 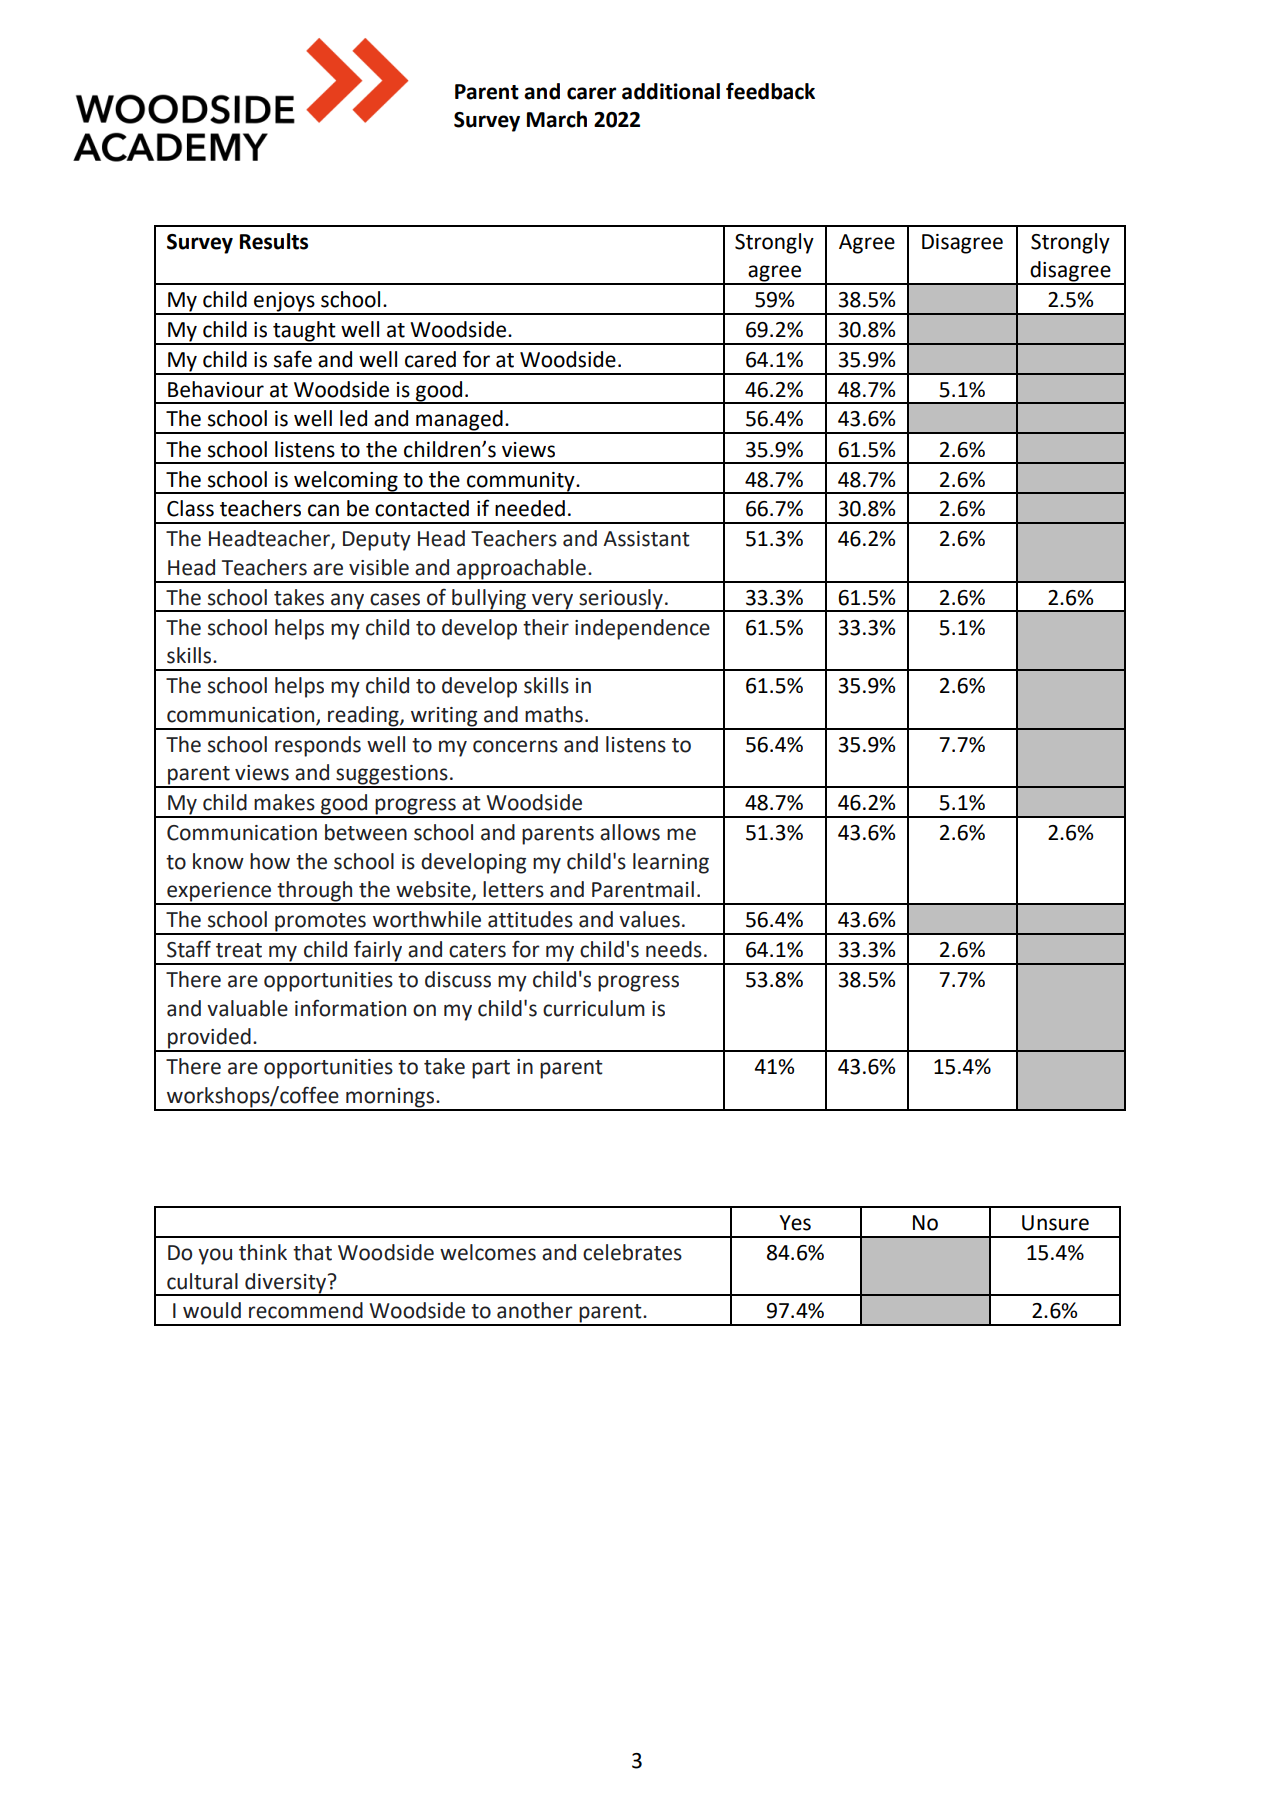 I want to click on values, so click(x=649, y=919).
